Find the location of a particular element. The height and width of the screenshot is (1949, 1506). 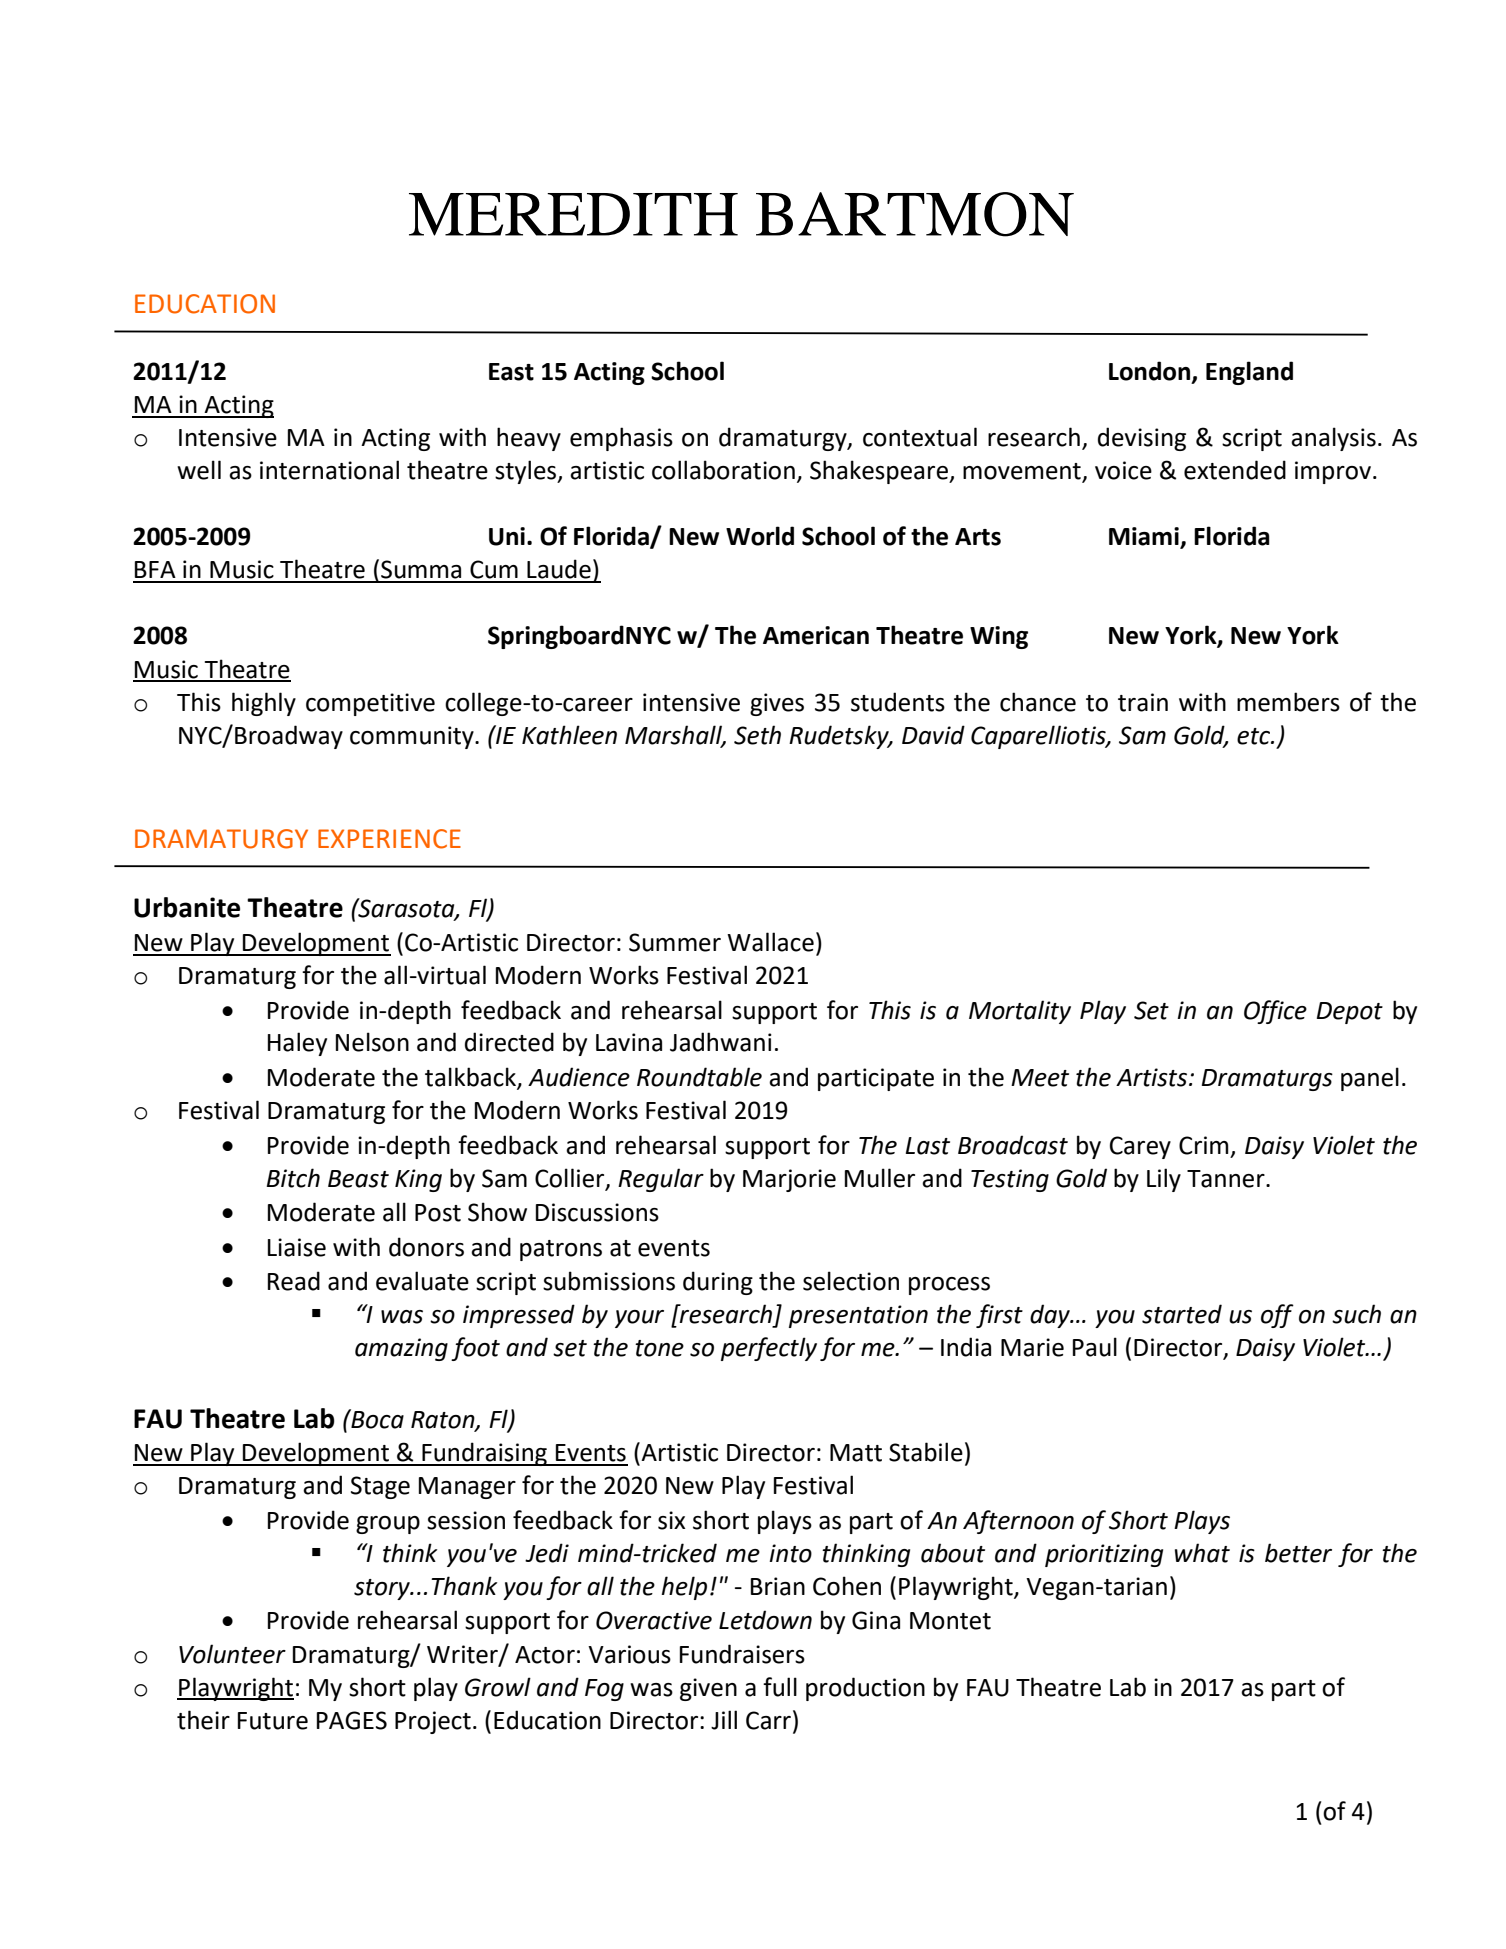

PAGES is located at coordinates (352, 1720).
